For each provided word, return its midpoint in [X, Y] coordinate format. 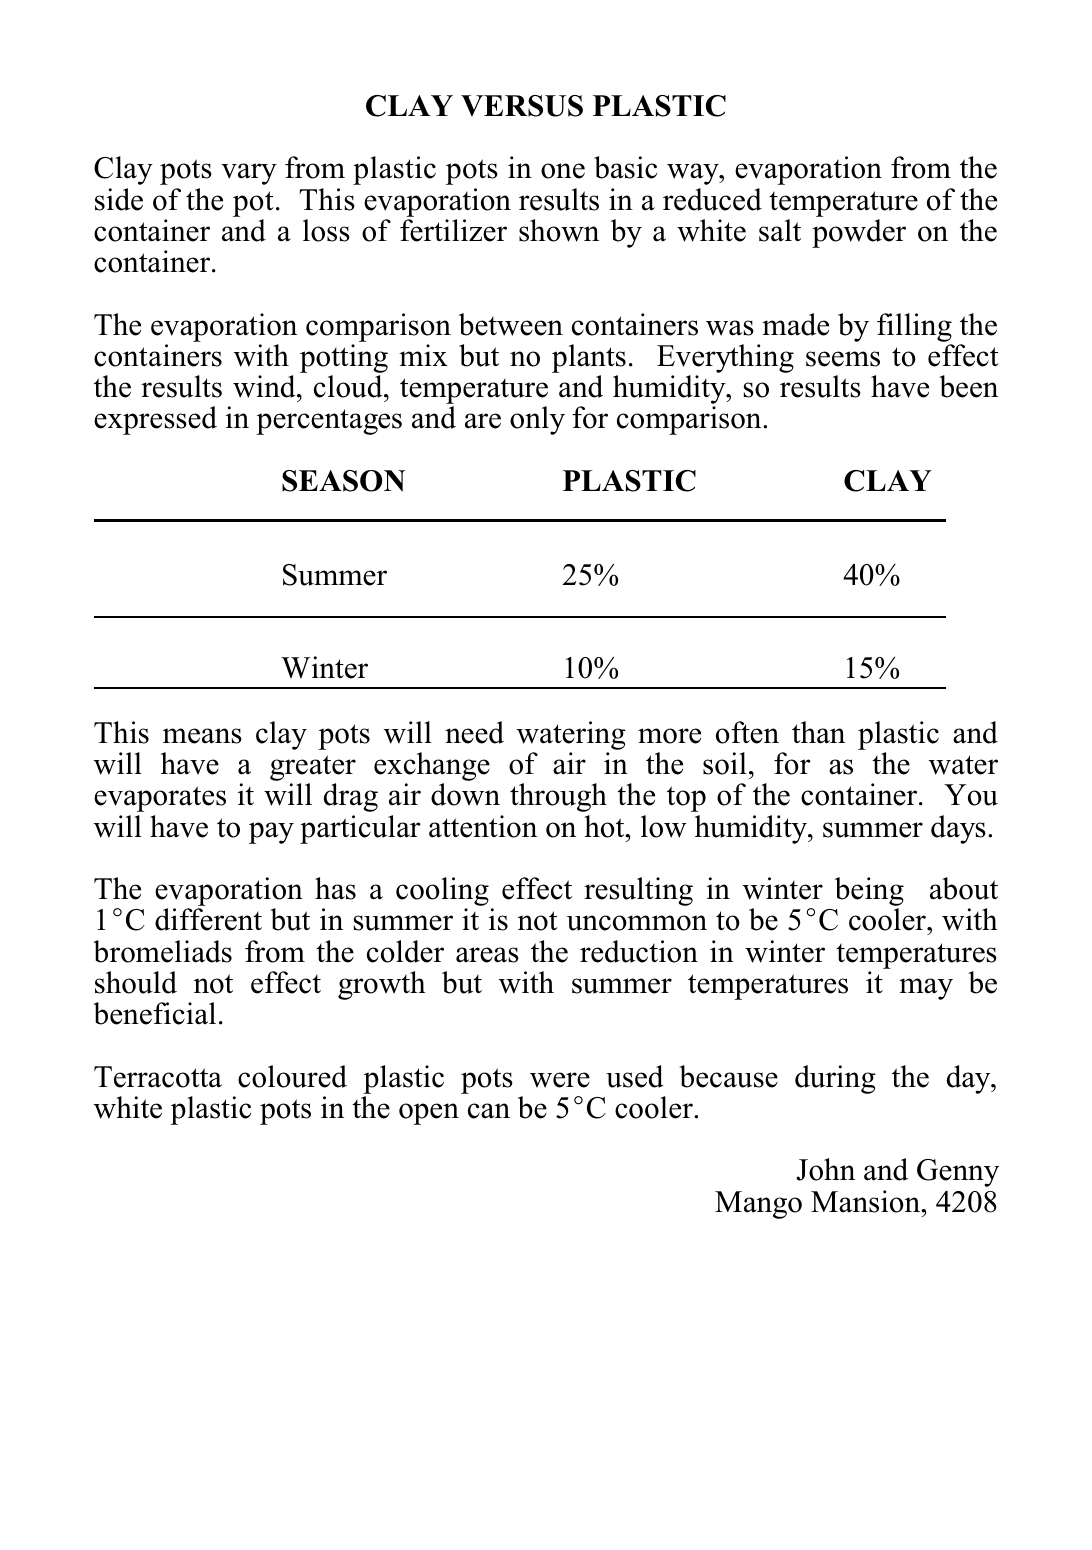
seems [843, 359]
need [474, 732]
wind [265, 386]
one [563, 171]
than [818, 732]
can [489, 1111]
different [208, 919]
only [537, 420]
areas [487, 955]
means [202, 736]
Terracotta [158, 1077]
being [869, 893]
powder [859, 233]
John [825, 1169]
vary [249, 174]
